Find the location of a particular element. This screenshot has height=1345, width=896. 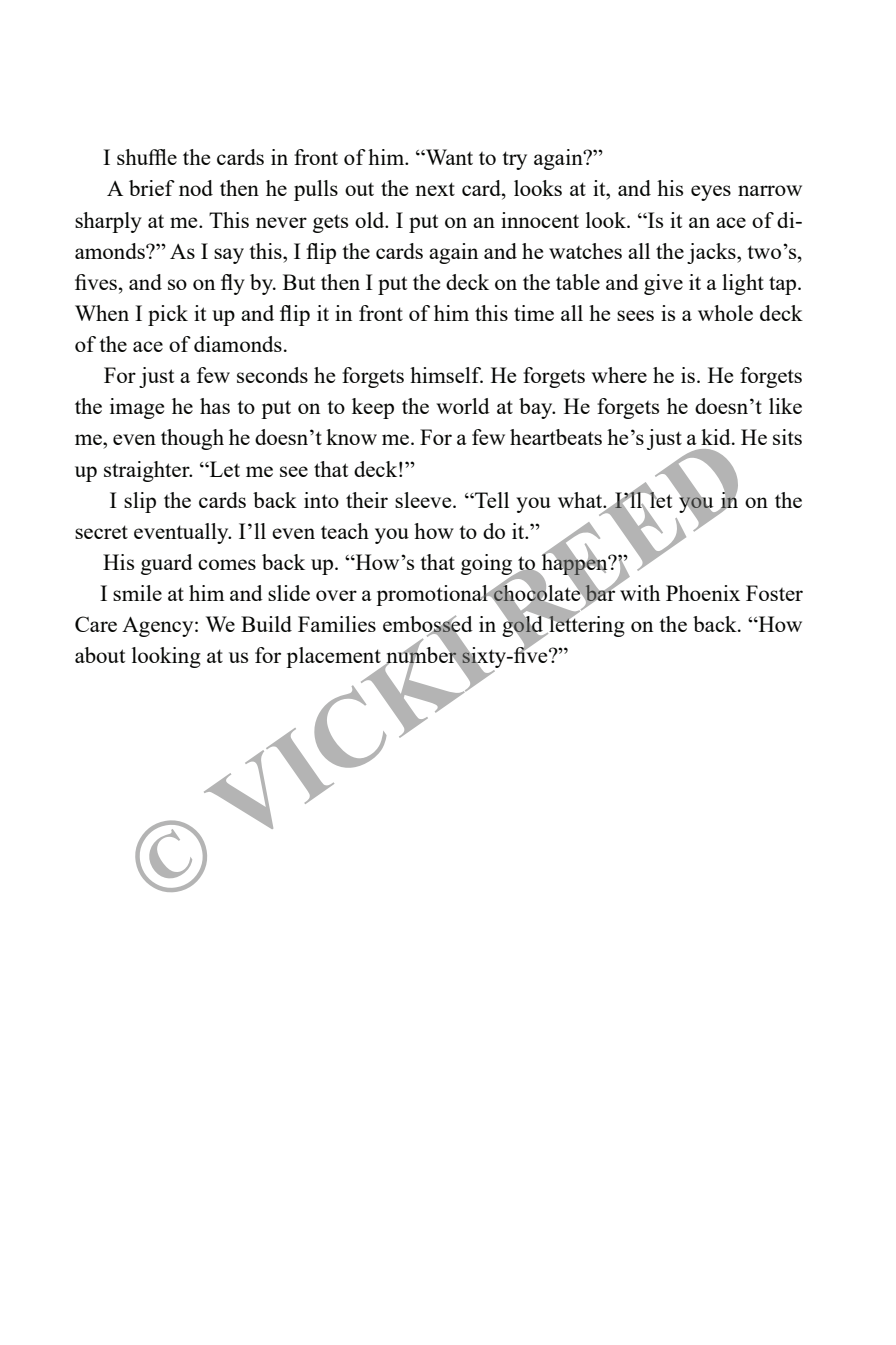

eyes is located at coordinates (711, 193).
